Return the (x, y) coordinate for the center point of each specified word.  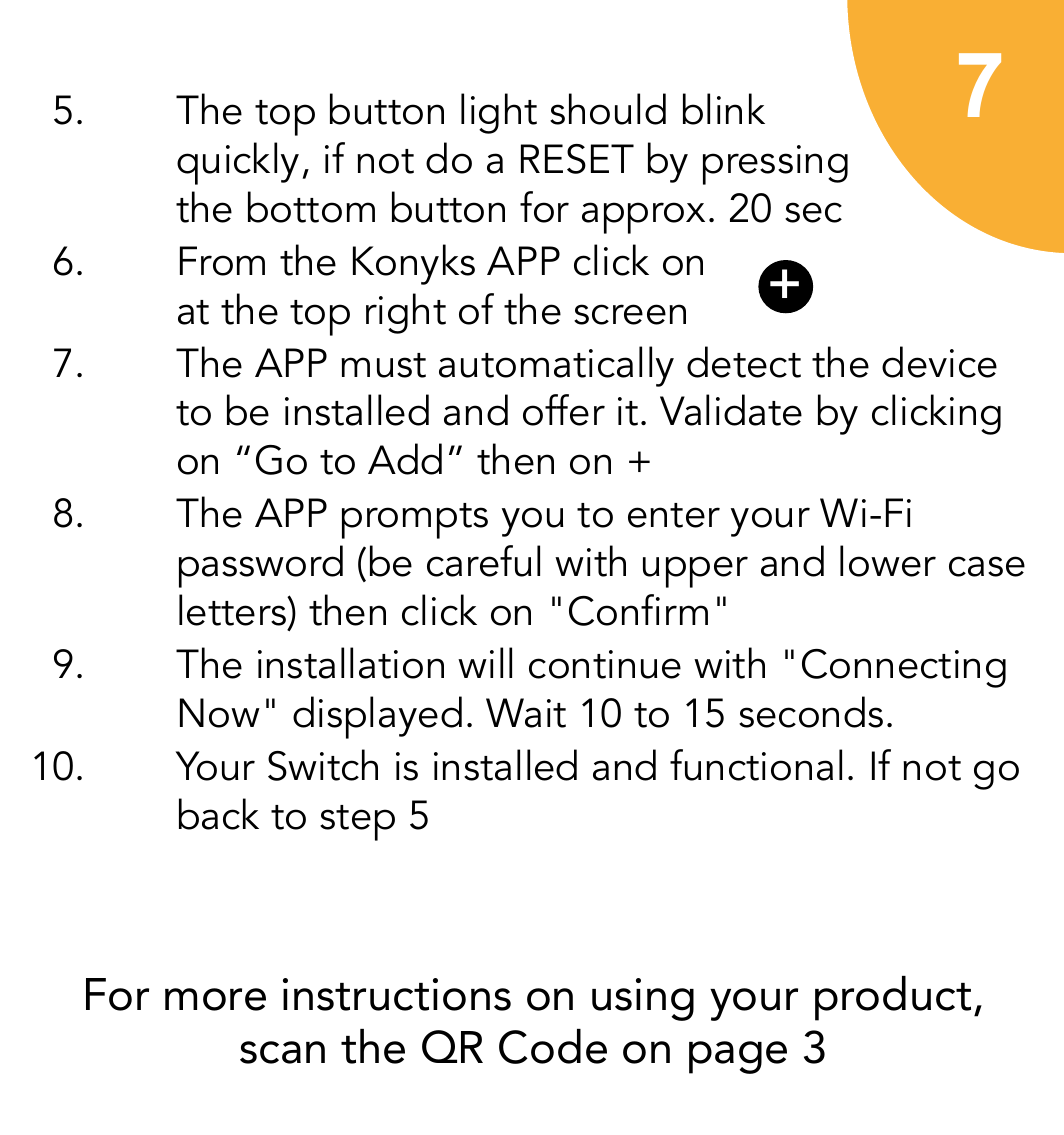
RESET (577, 159)
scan (282, 1052)
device (939, 362)
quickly (238, 163)
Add (405, 459)
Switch (323, 765)
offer (564, 410)
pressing (775, 165)
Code (553, 1046)
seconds (811, 712)
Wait (526, 713)
